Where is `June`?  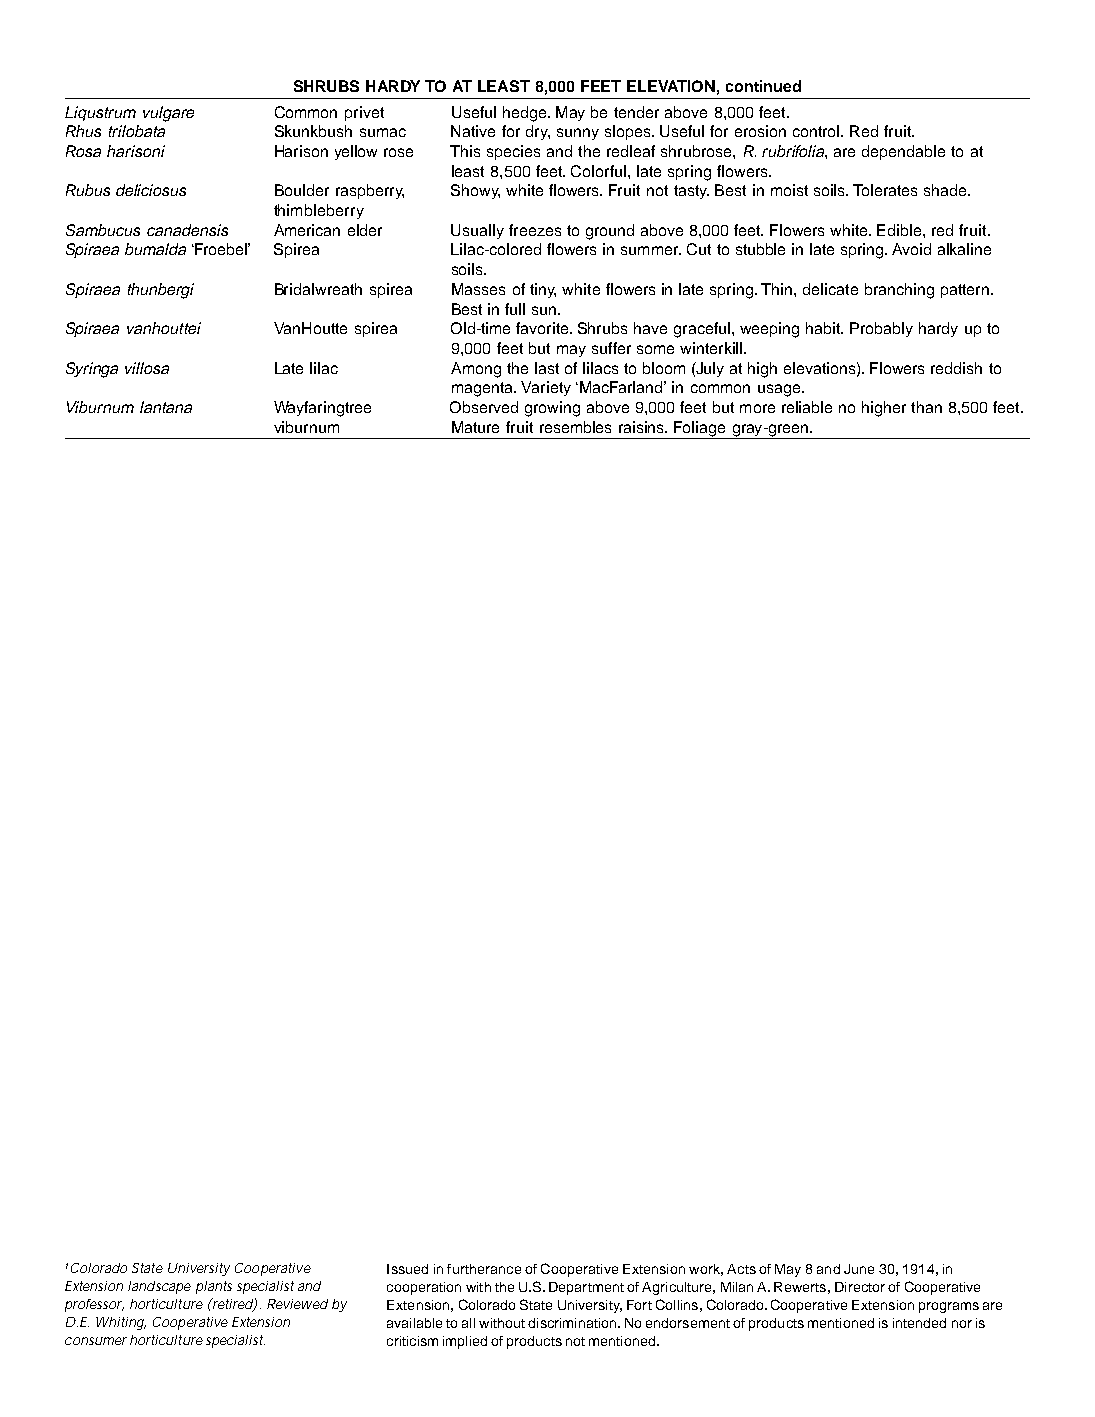
June is located at coordinates (859, 1269).
